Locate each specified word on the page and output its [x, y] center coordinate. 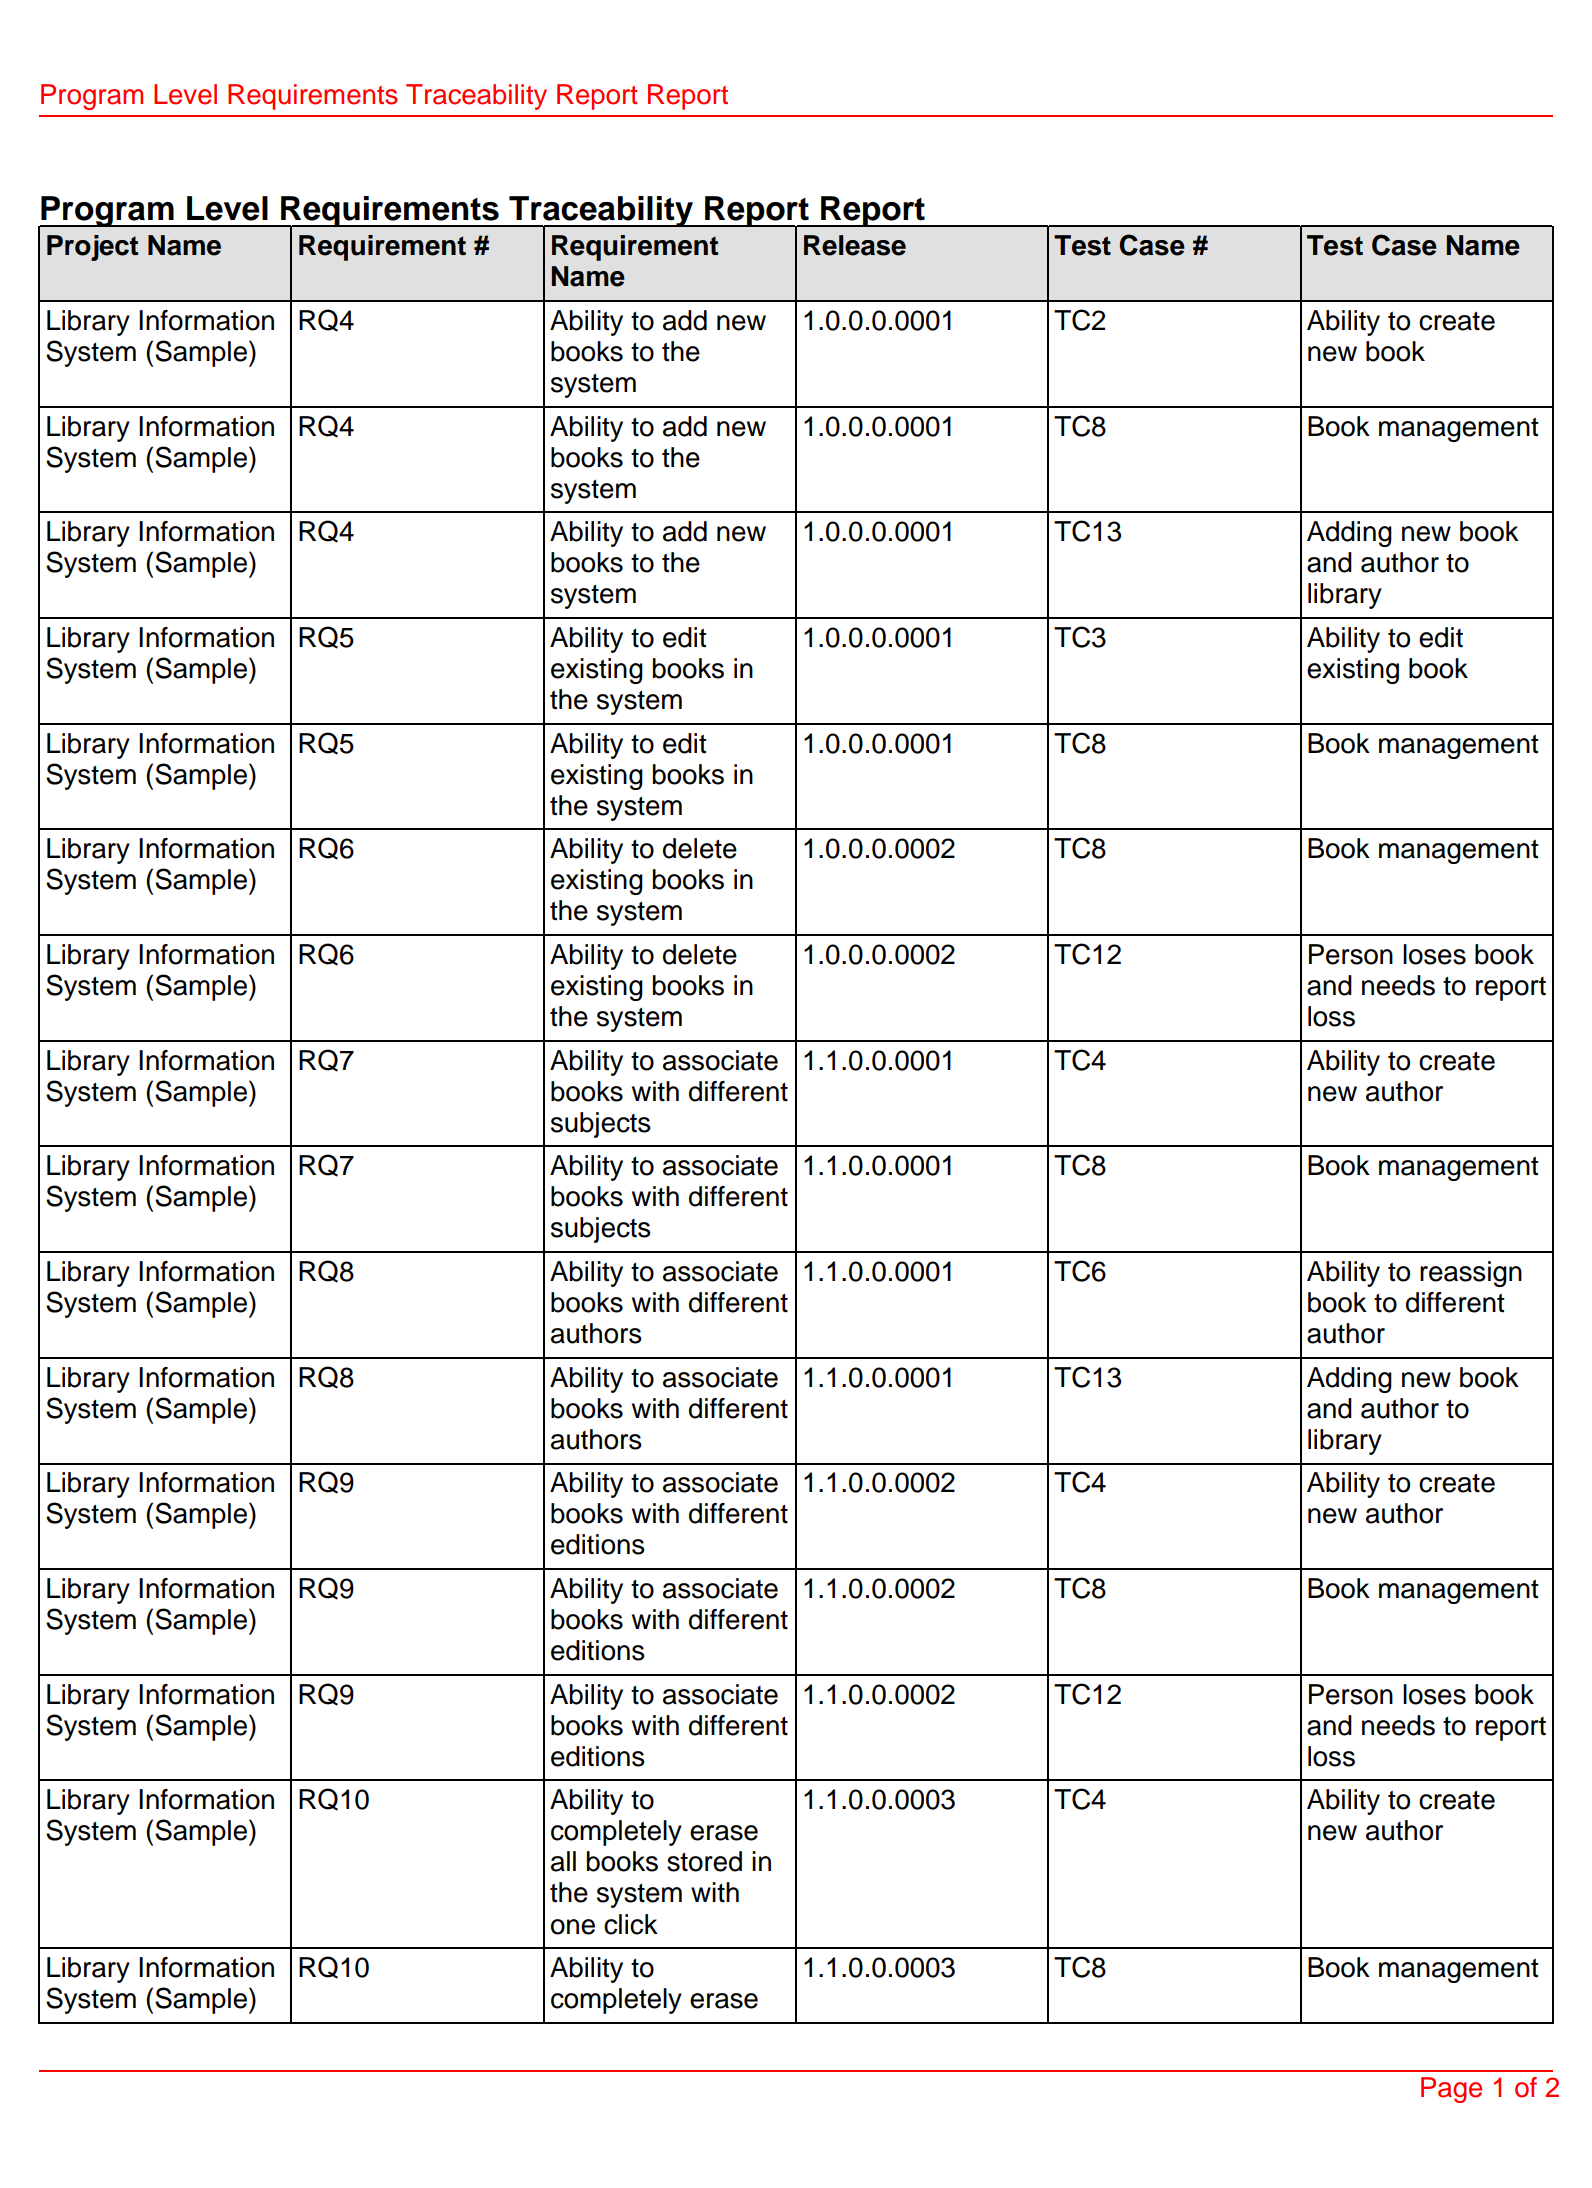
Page [1451, 2090]
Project [92, 248]
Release [855, 245]
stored [704, 1861]
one [573, 1927]
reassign [1471, 1274]
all [563, 1861]
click [631, 1924]
